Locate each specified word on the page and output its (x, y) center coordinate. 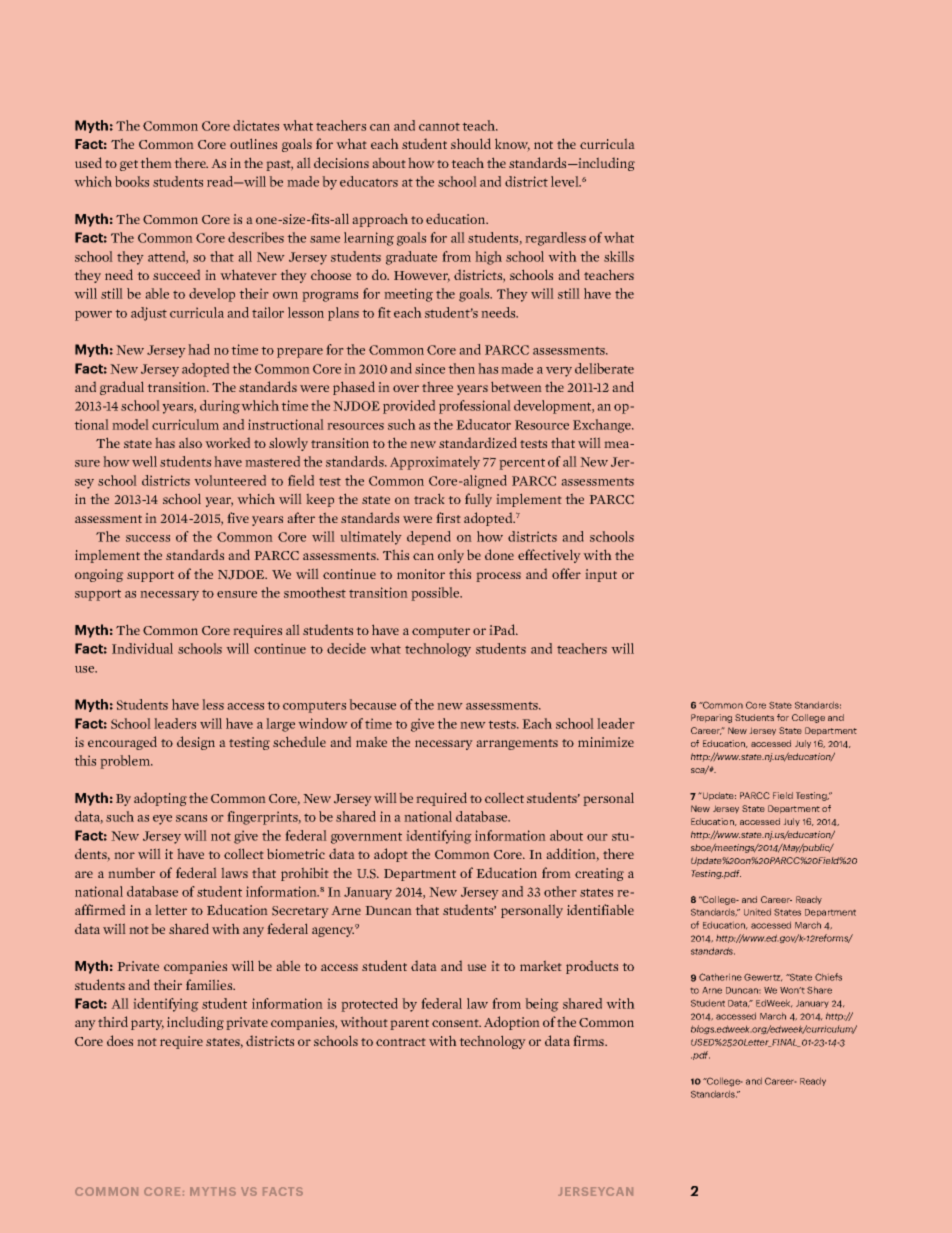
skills (619, 256)
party (147, 1024)
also (190, 442)
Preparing (711, 718)
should (471, 143)
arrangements (517, 744)
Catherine (720, 977)
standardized (478, 442)
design (196, 743)
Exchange (603, 426)
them (156, 162)
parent (409, 1024)
